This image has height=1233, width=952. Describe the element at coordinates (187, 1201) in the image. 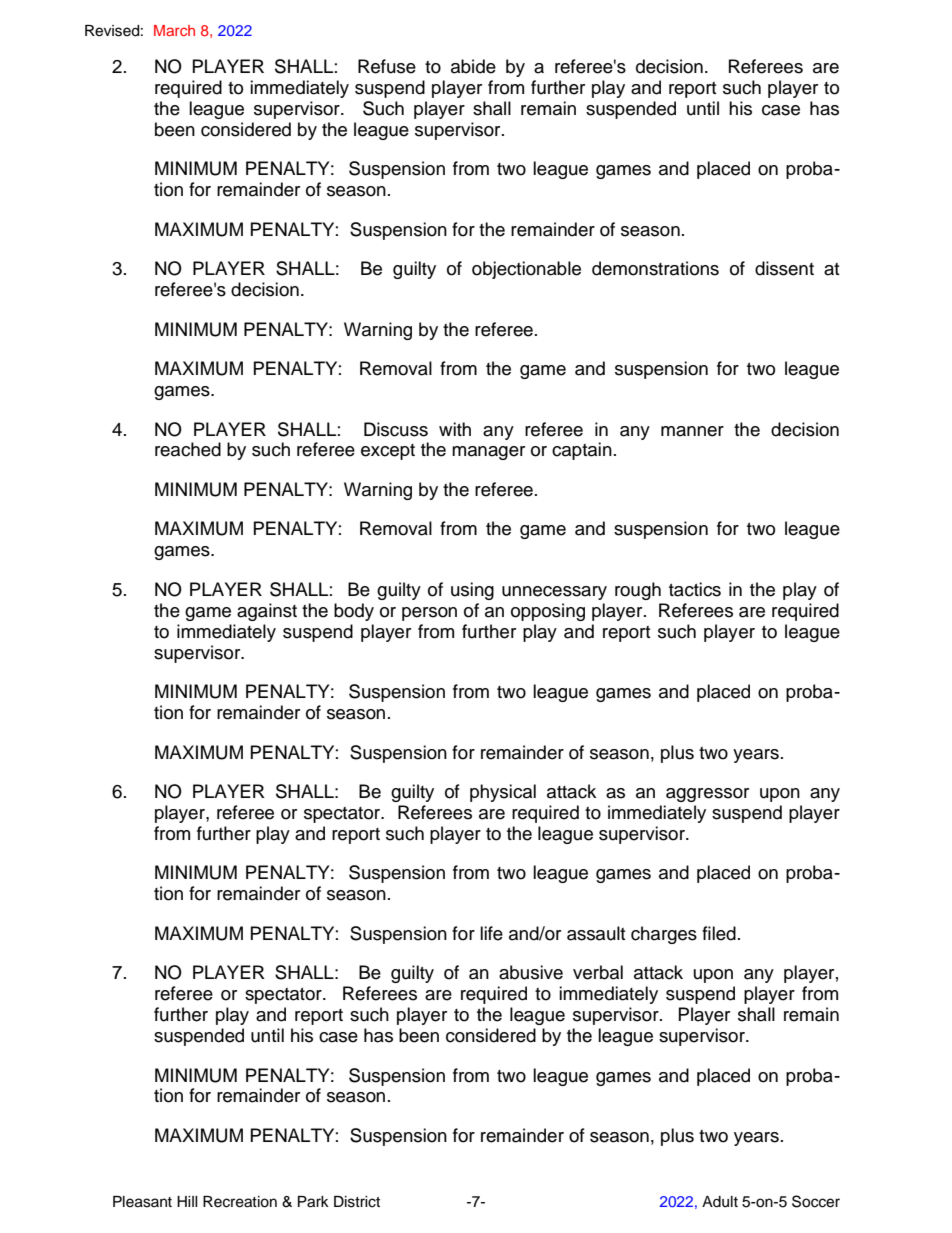

I see `Hill` at that location.
